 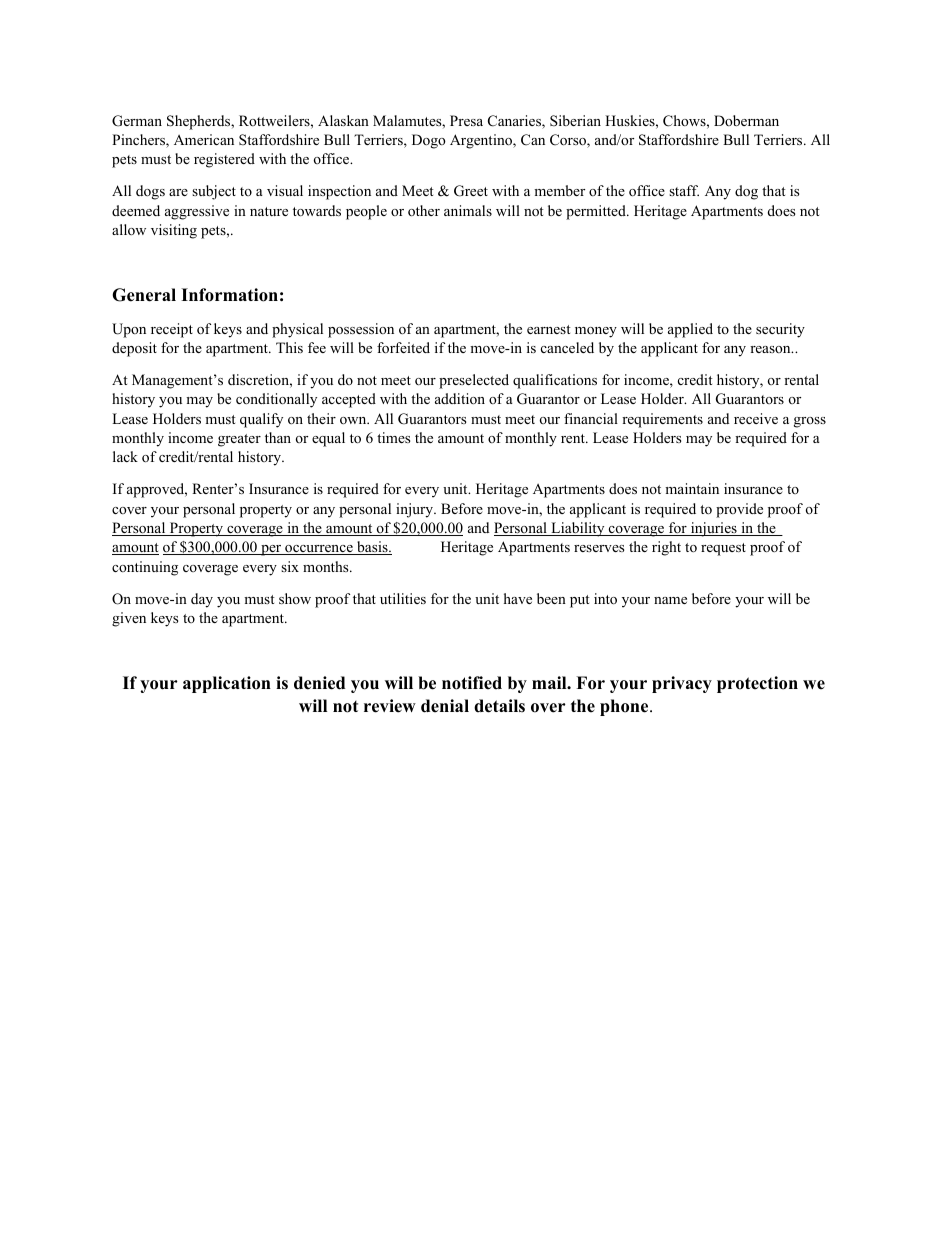 What do you see at coordinates (261, 420) in the screenshot?
I see `qualify` at bounding box center [261, 420].
